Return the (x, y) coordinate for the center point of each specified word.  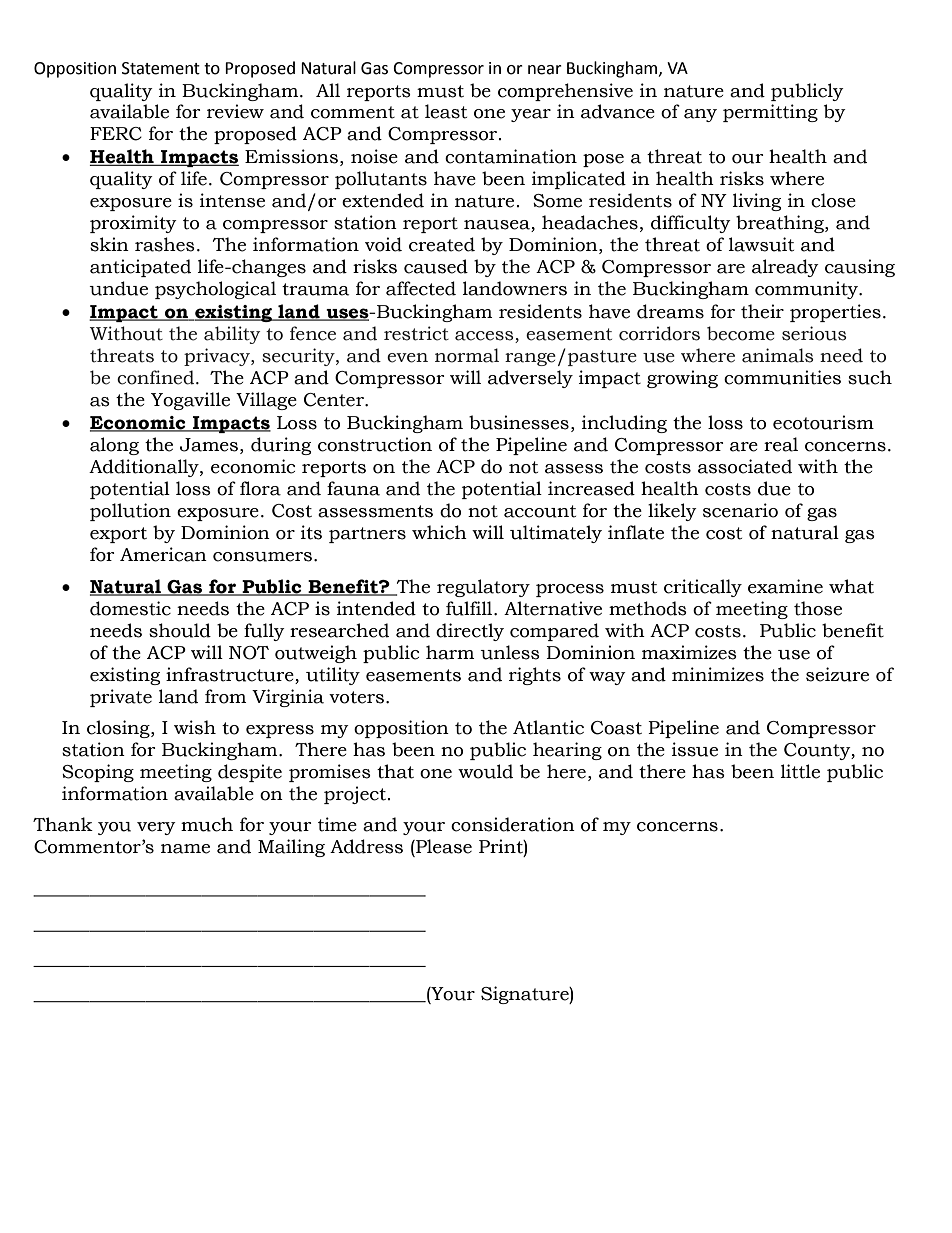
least (446, 111)
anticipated (140, 268)
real (781, 444)
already (785, 268)
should (180, 630)
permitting (770, 113)
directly (470, 632)
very (156, 828)
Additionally (145, 468)
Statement (161, 68)
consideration (513, 824)
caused (436, 266)
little (800, 771)
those (818, 608)
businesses (519, 422)
